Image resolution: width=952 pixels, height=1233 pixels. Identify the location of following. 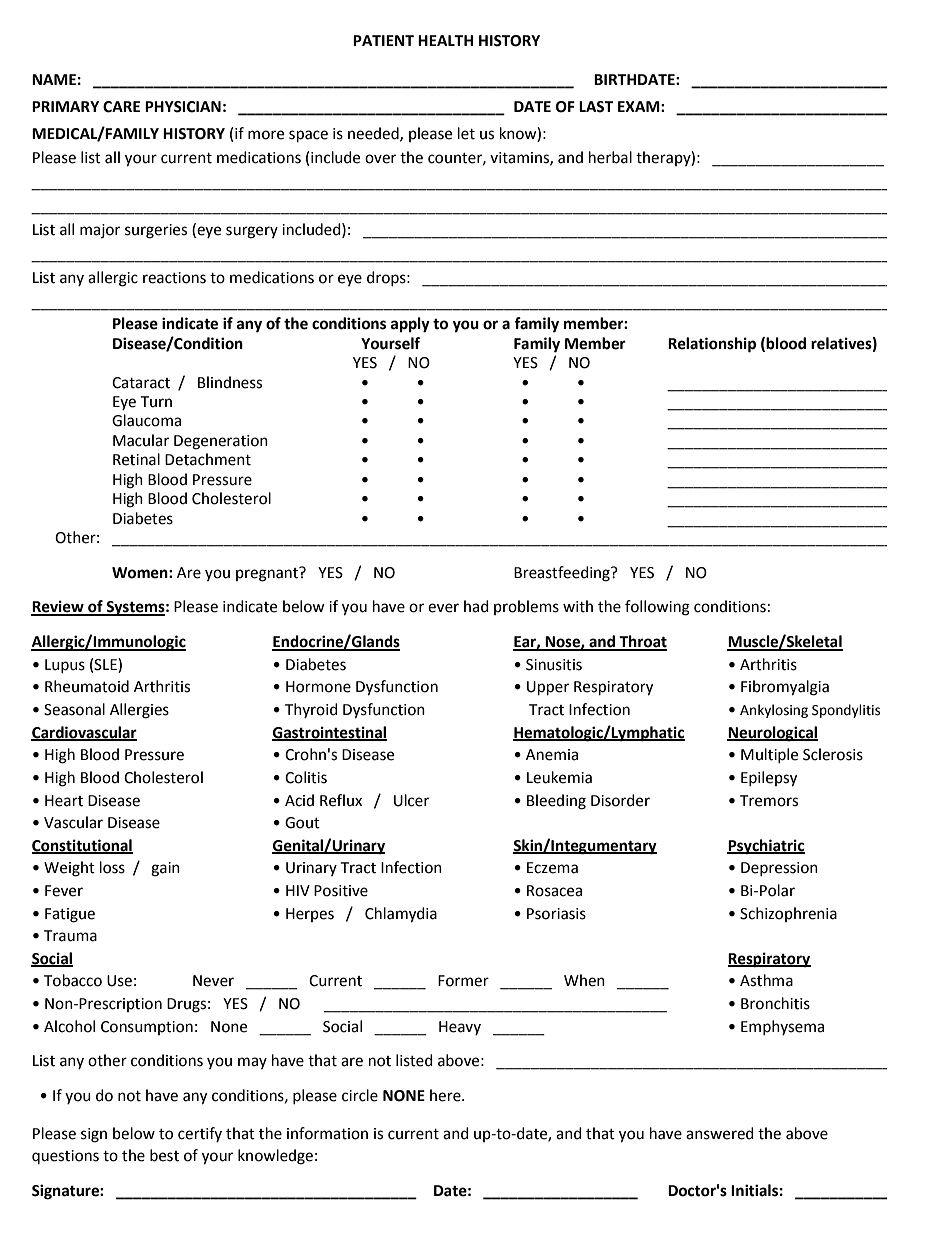
(657, 608).
